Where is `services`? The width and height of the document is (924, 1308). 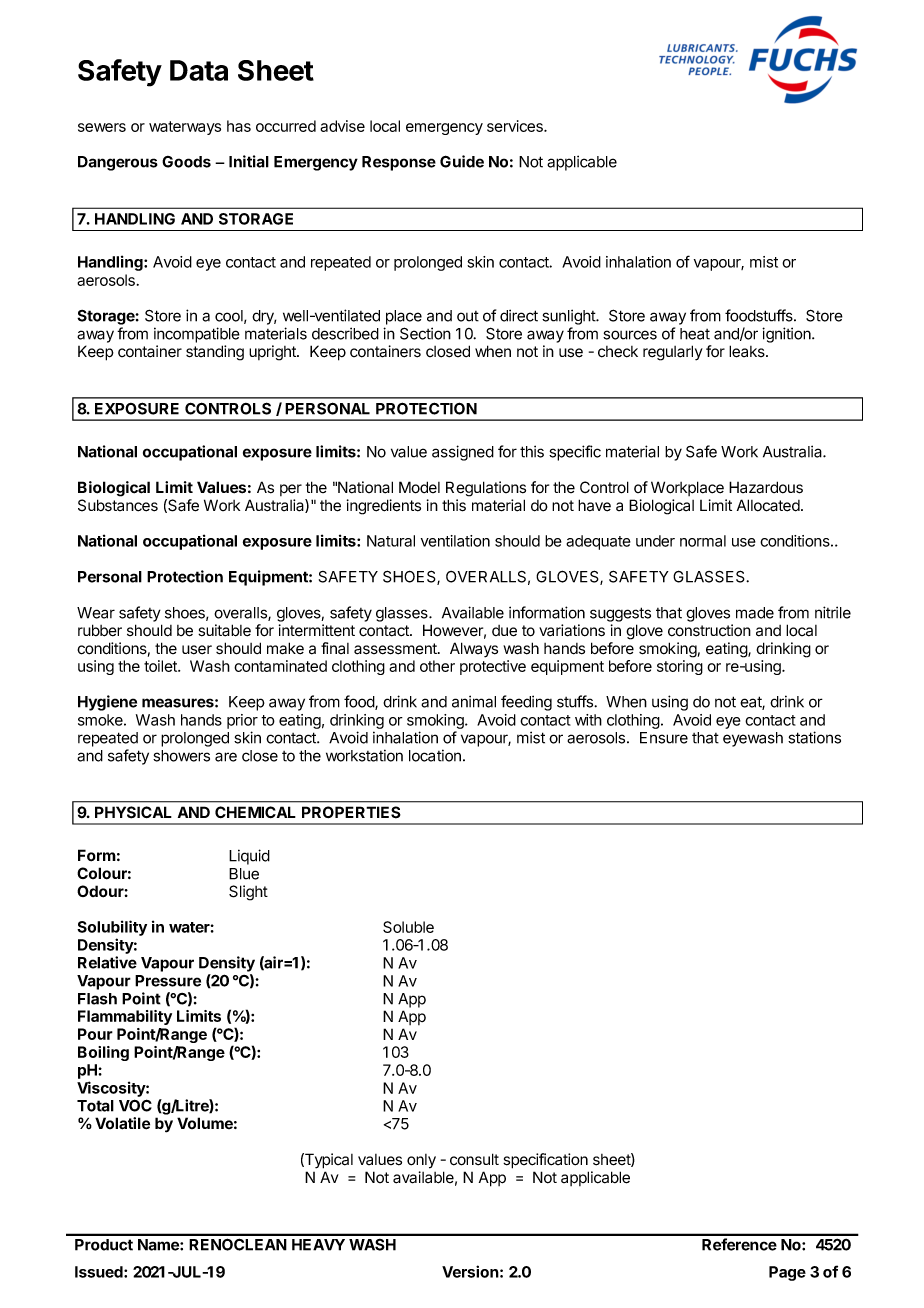
services is located at coordinates (516, 126).
